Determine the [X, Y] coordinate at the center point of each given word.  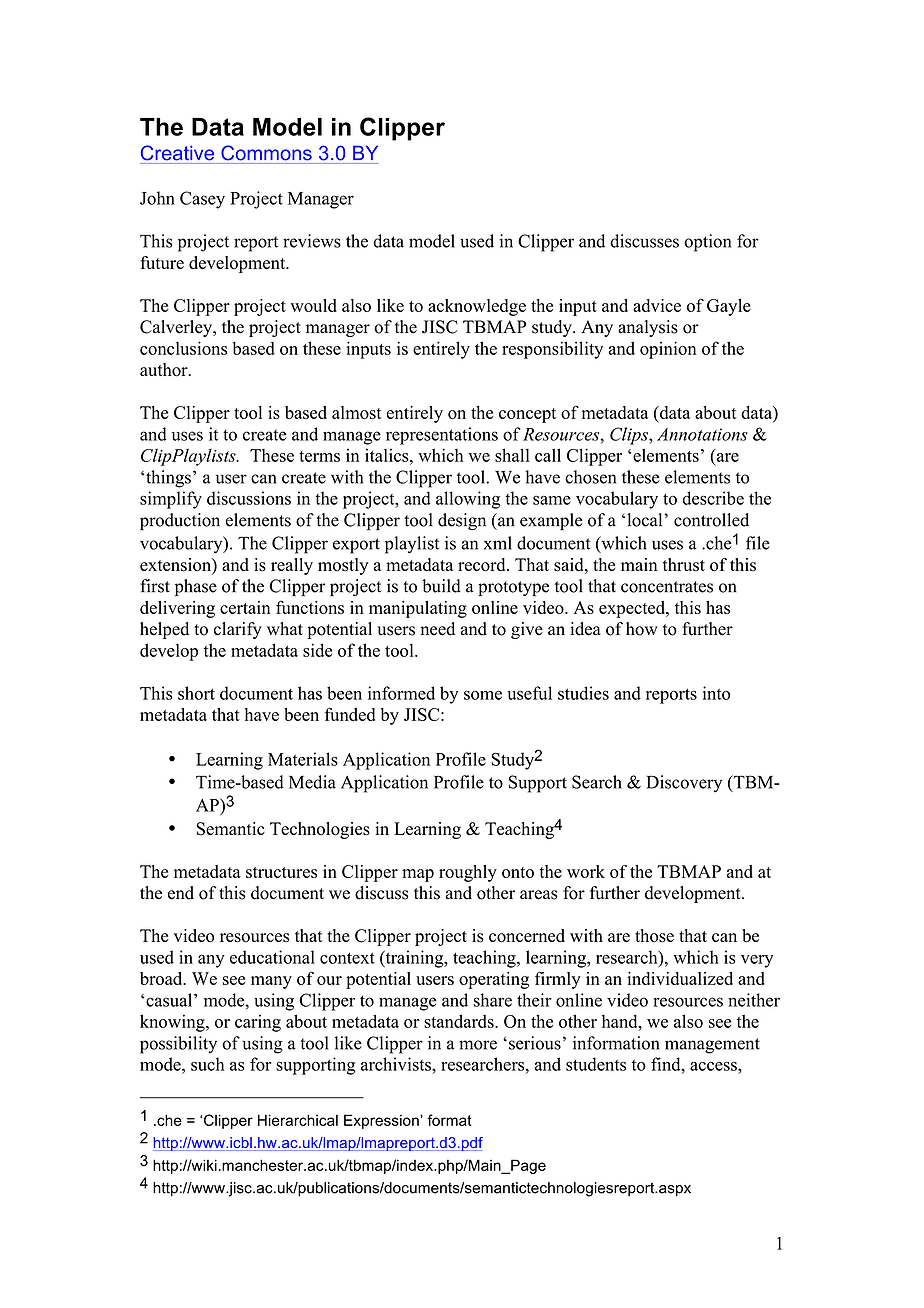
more [478, 1045]
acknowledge [477, 307]
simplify [171, 500]
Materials [303, 759]
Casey [202, 200]
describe [713, 498]
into [716, 693]
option [707, 243]
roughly [468, 873]
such [207, 1064]
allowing [468, 500]
